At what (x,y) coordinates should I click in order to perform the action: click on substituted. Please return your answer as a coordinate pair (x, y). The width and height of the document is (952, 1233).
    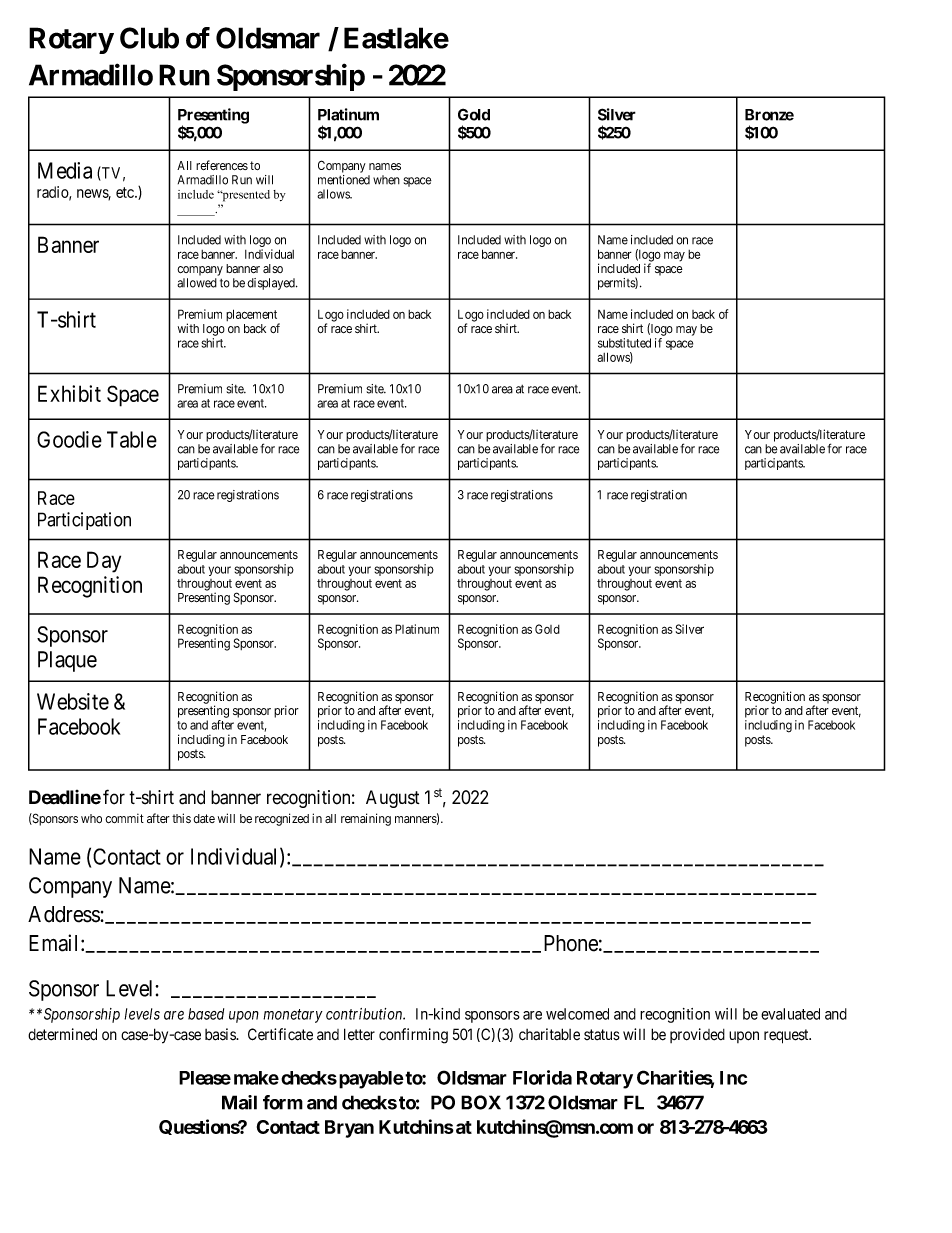
    Looking at the image, I should click on (624, 343).
